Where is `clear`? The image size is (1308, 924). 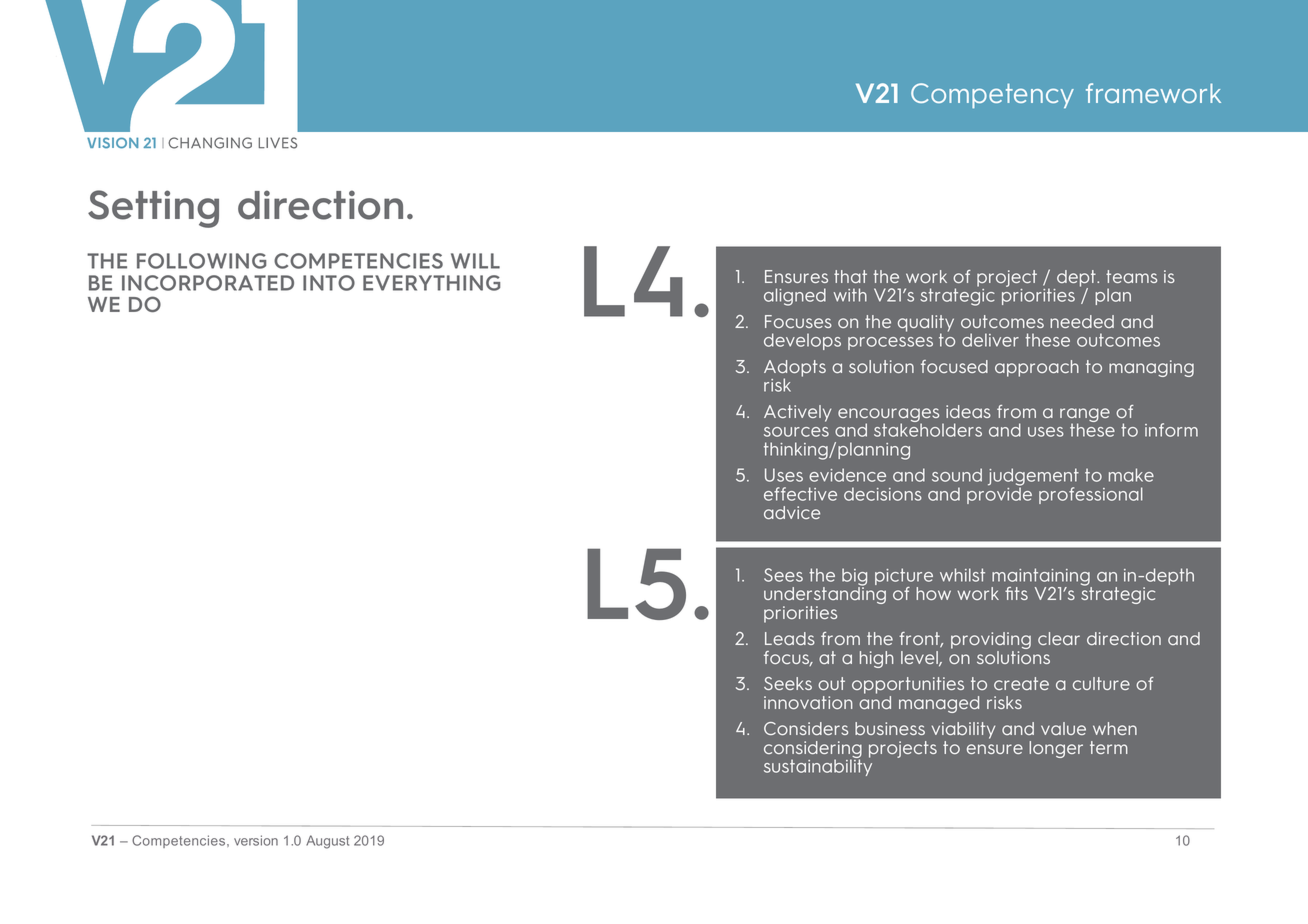
clear is located at coordinates (1059, 638).
